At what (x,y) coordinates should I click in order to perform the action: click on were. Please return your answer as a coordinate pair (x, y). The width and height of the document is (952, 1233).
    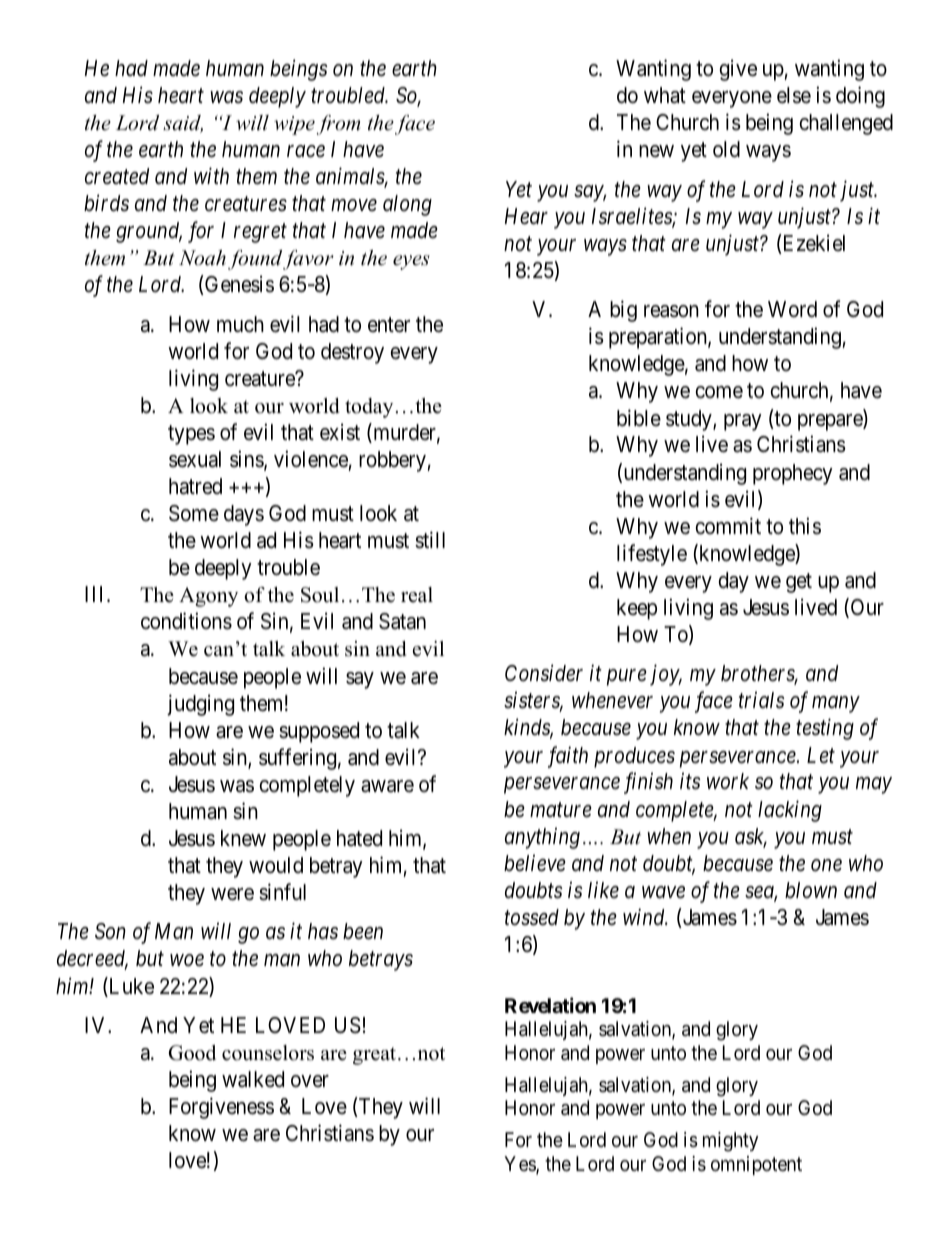
    Looking at the image, I should click on (232, 894).
